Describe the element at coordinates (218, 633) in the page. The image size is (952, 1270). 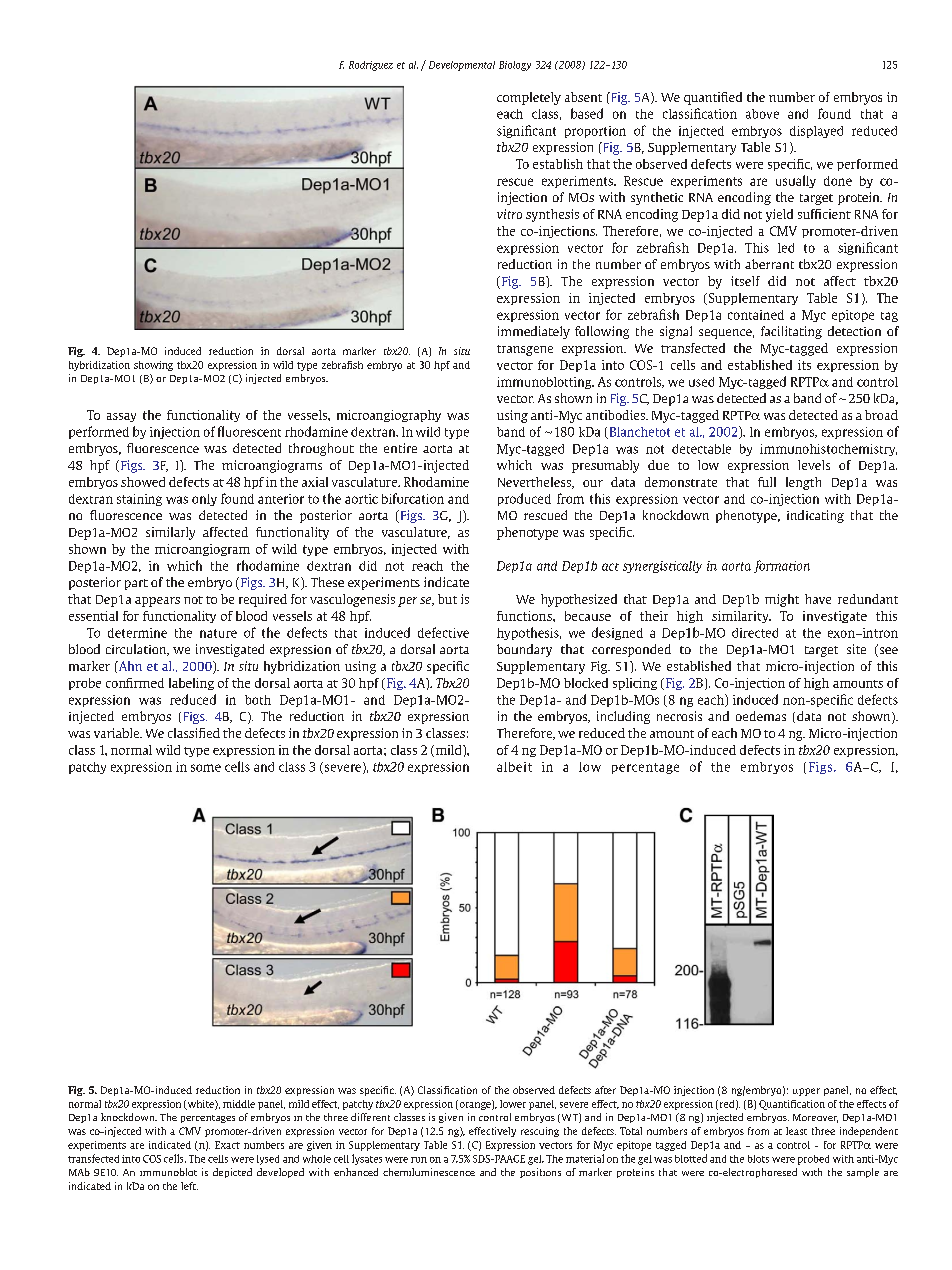
I see `nature` at that location.
